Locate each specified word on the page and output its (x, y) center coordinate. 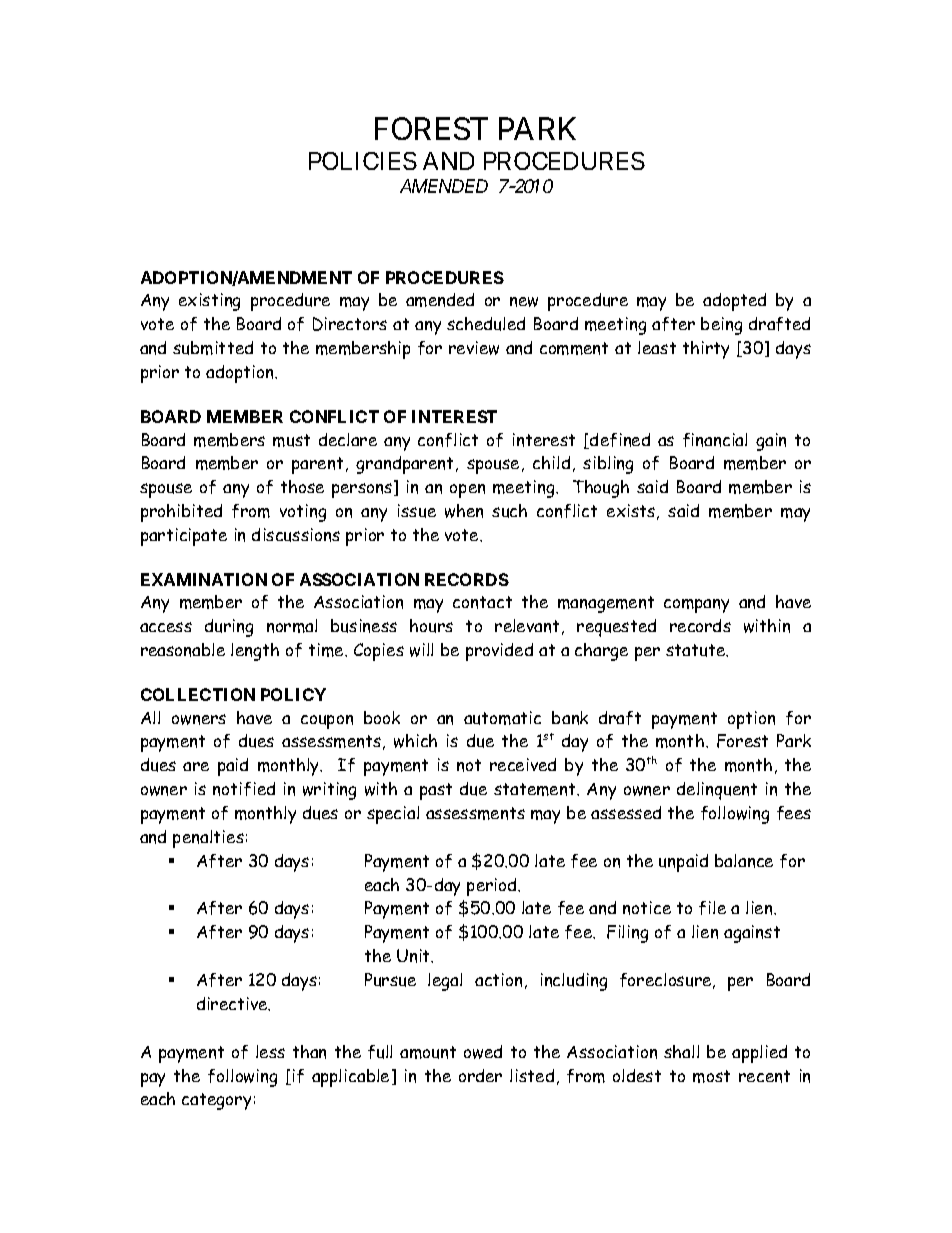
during (229, 628)
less (270, 1051)
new (524, 302)
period (493, 887)
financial (715, 440)
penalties (208, 839)
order (480, 1075)
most (711, 1076)
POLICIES (363, 161)
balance (744, 861)
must (291, 440)
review (474, 348)
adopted (734, 302)
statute (697, 650)
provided (499, 652)
